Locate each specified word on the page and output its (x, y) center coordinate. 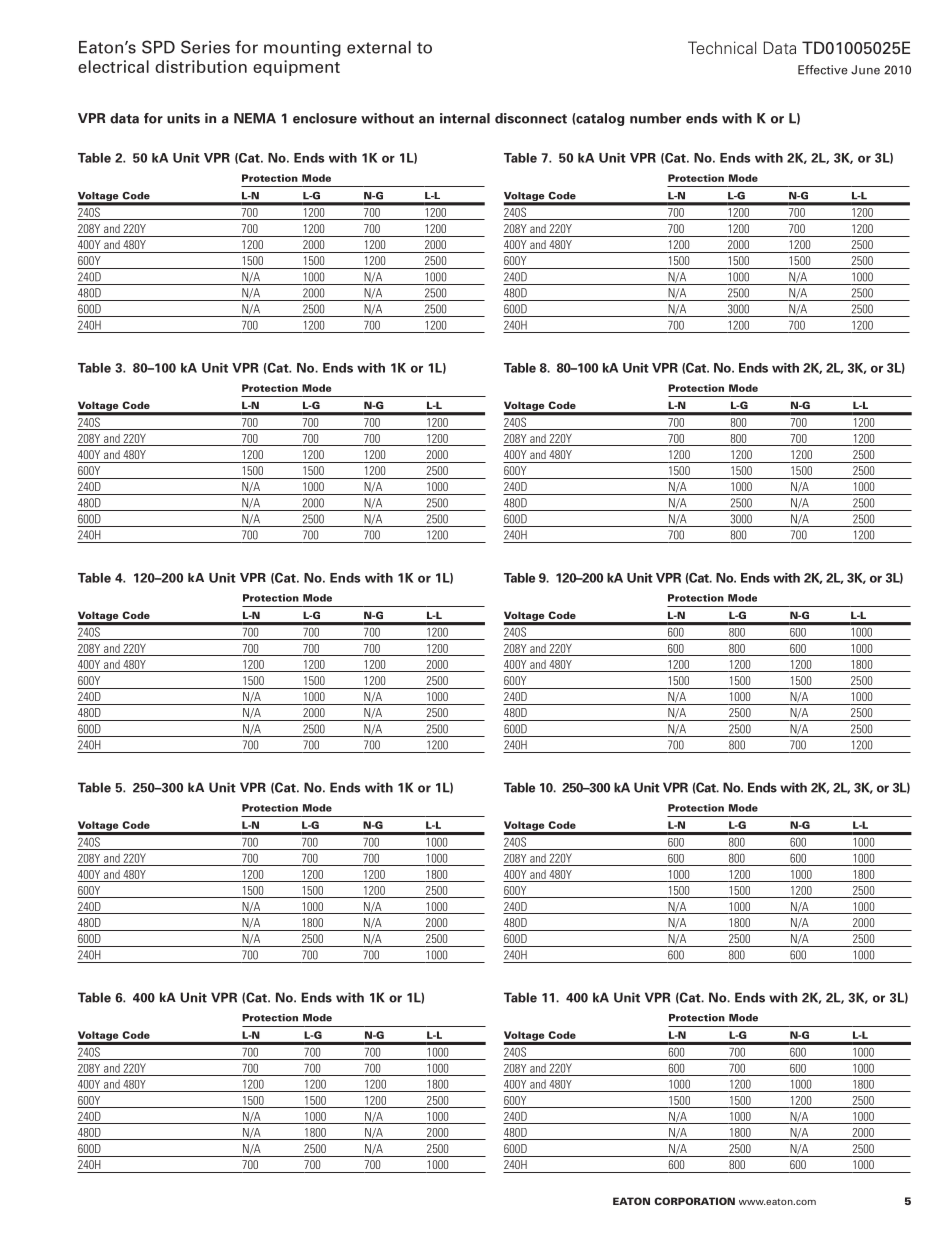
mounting (302, 49)
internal (465, 118)
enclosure (325, 118)
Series (205, 47)
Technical (722, 47)
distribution (201, 66)
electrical (113, 66)
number (655, 118)
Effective (823, 70)
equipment (296, 68)
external (379, 47)
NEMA (255, 118)
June (865, 70)
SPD (158, 47)
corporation (694, 1201)
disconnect (531, 118)
